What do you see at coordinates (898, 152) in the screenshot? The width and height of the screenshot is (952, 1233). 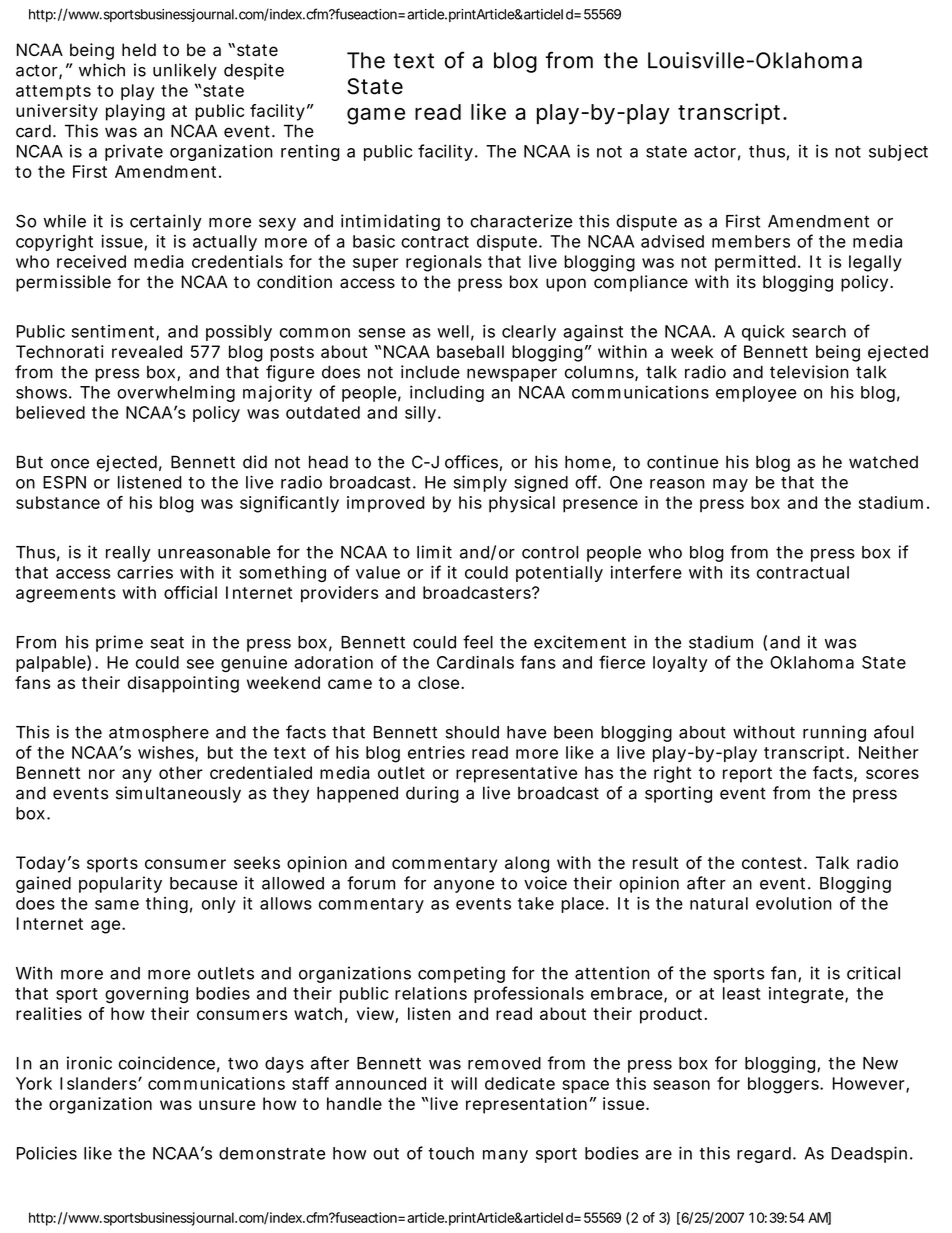 I see `subject` at bounding box center [898, 152].
